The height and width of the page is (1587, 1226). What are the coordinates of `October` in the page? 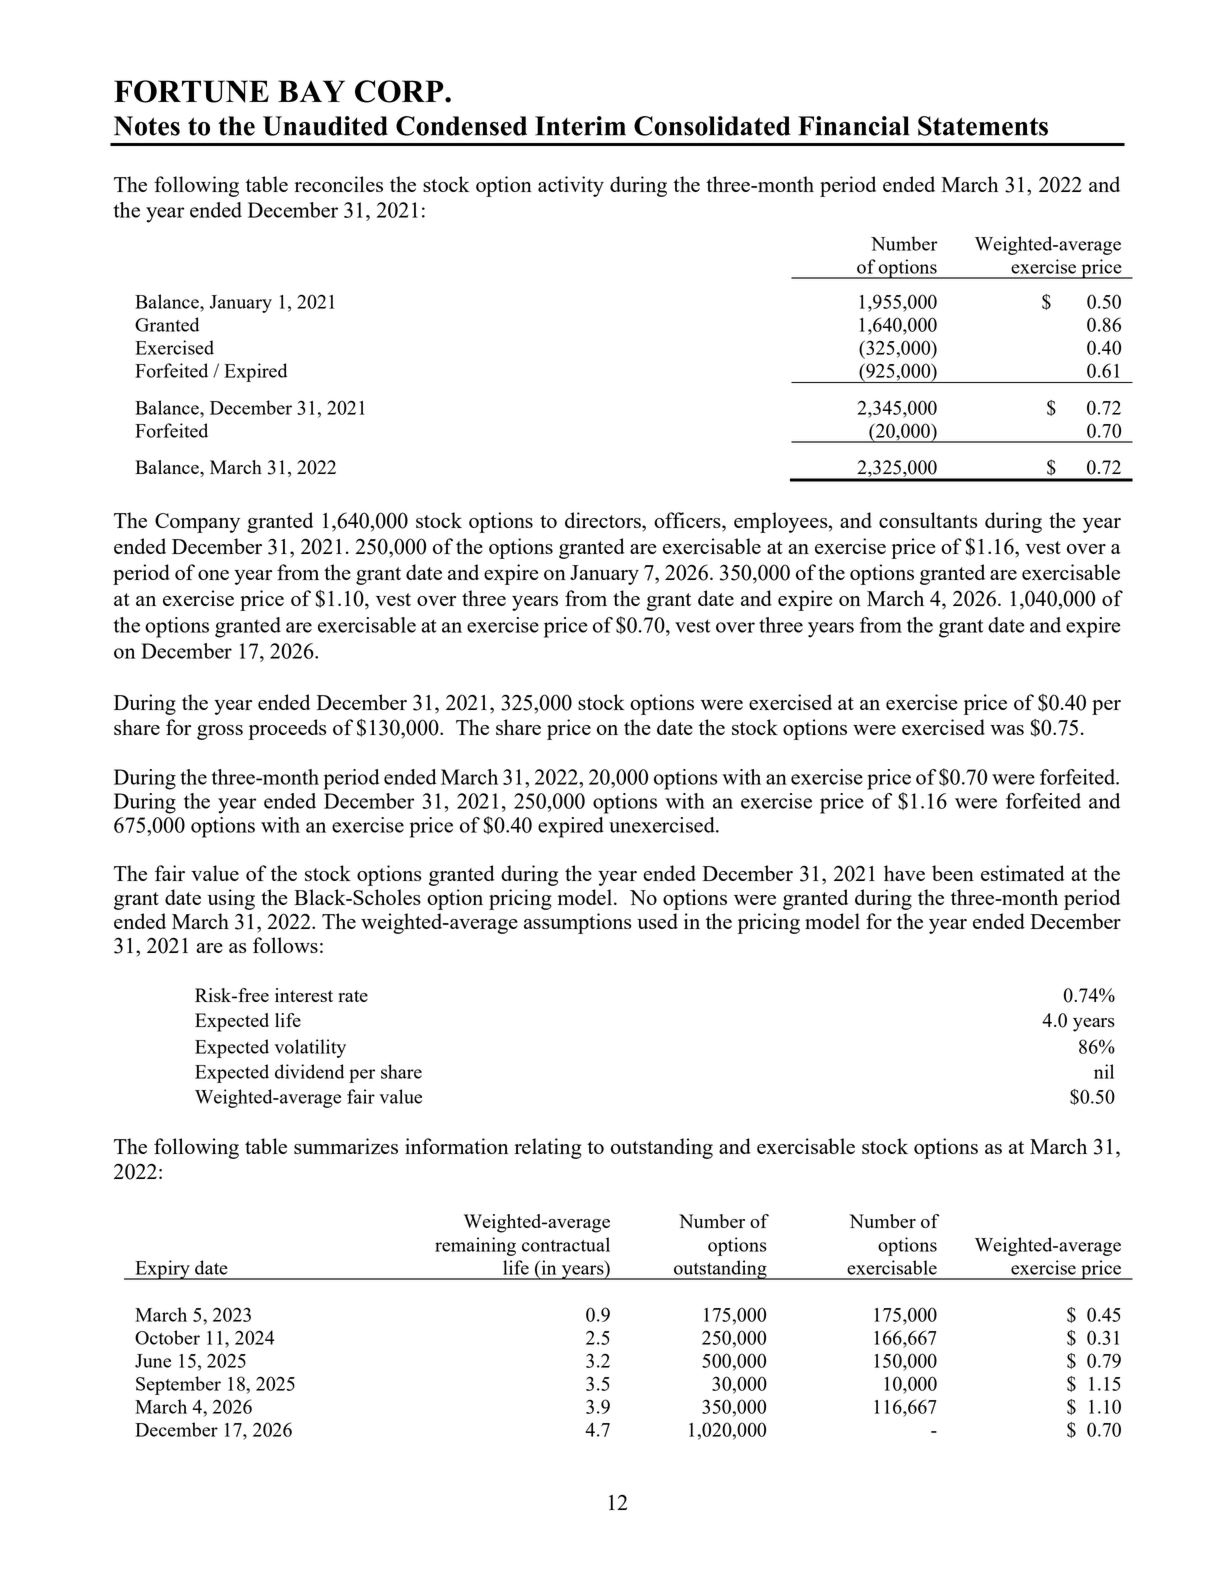 It's located at (167, 1337).
